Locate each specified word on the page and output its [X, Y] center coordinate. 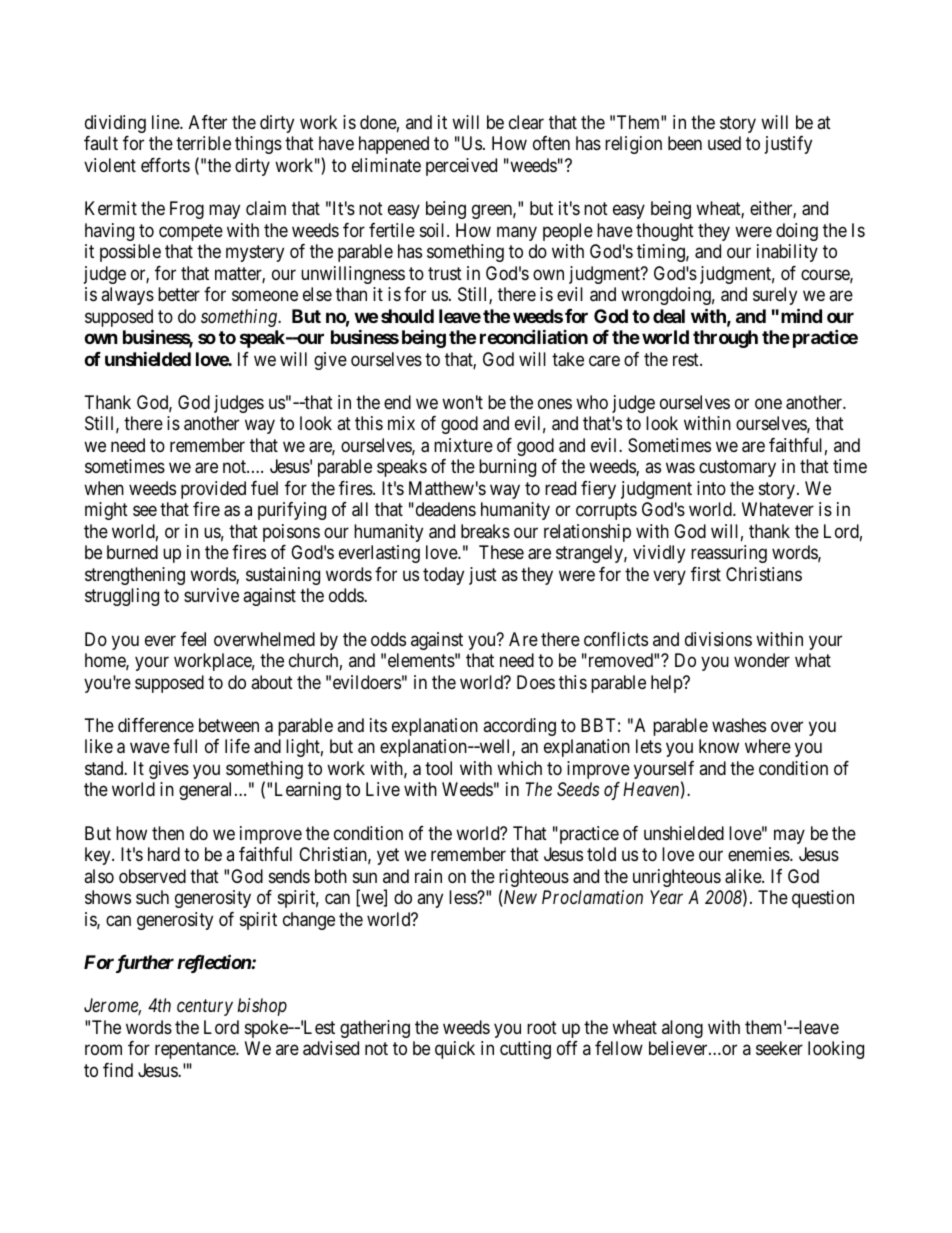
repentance [196, 1050]
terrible [203, 143]
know [719, 746]
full [185, 746]
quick [455, 1050]
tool [438, 768]
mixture [463, 445]
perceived [461, 167]
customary [737, 469]
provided [213, 490]
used [724, 143]
